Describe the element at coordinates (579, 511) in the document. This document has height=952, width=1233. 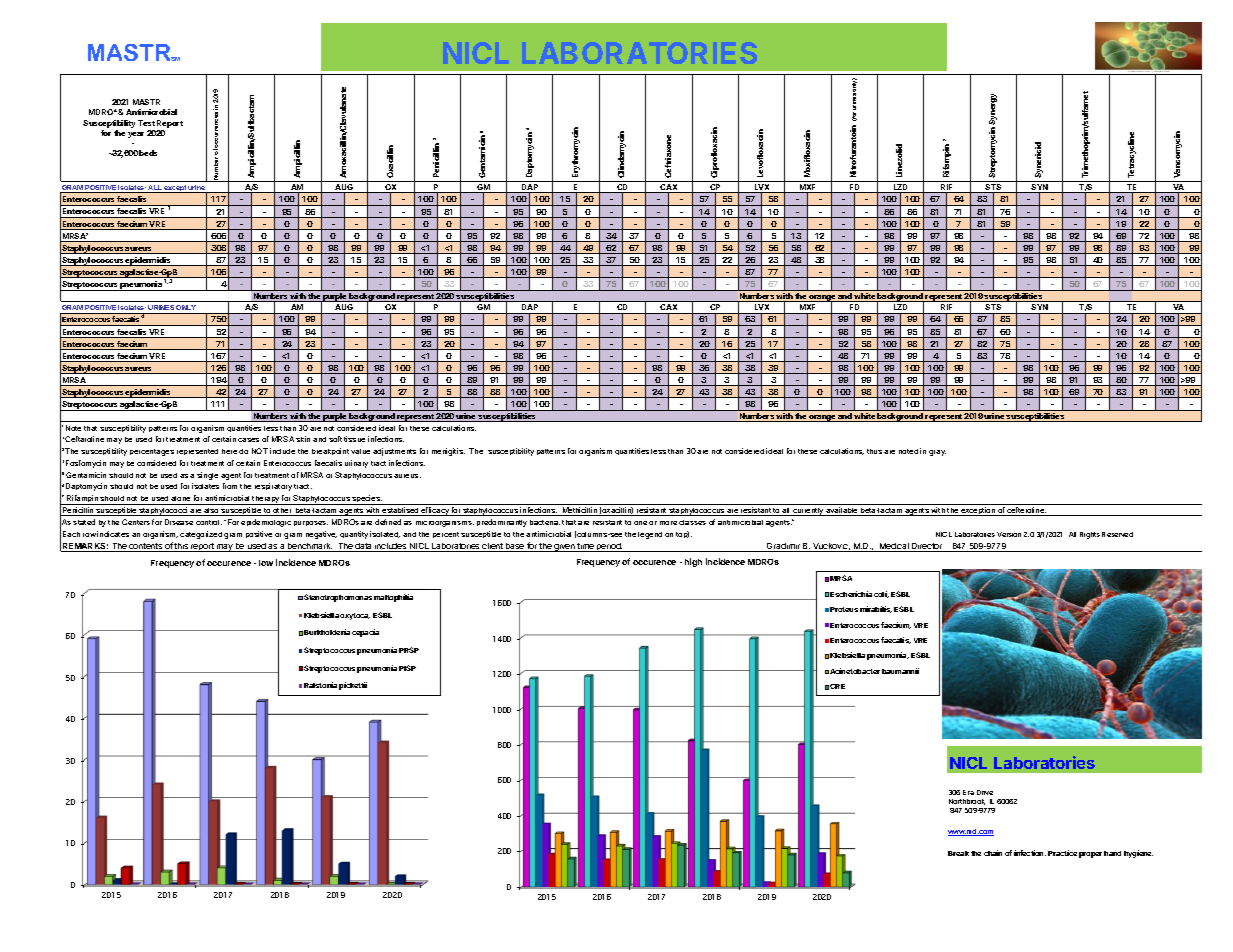
I see `Methicillin` at that location.
